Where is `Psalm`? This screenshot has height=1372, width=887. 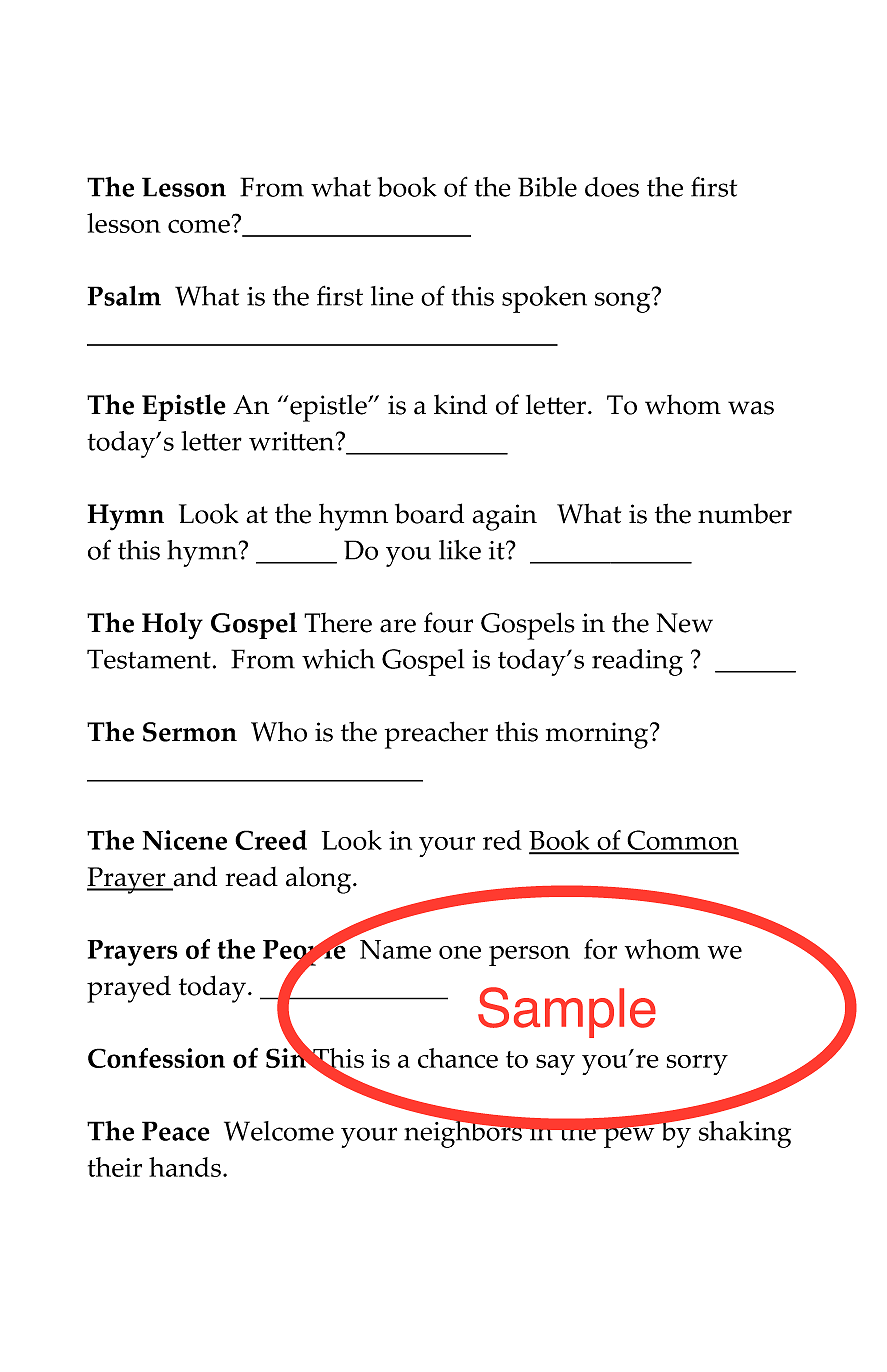 Psalm is located at coordinates (124, 295).
